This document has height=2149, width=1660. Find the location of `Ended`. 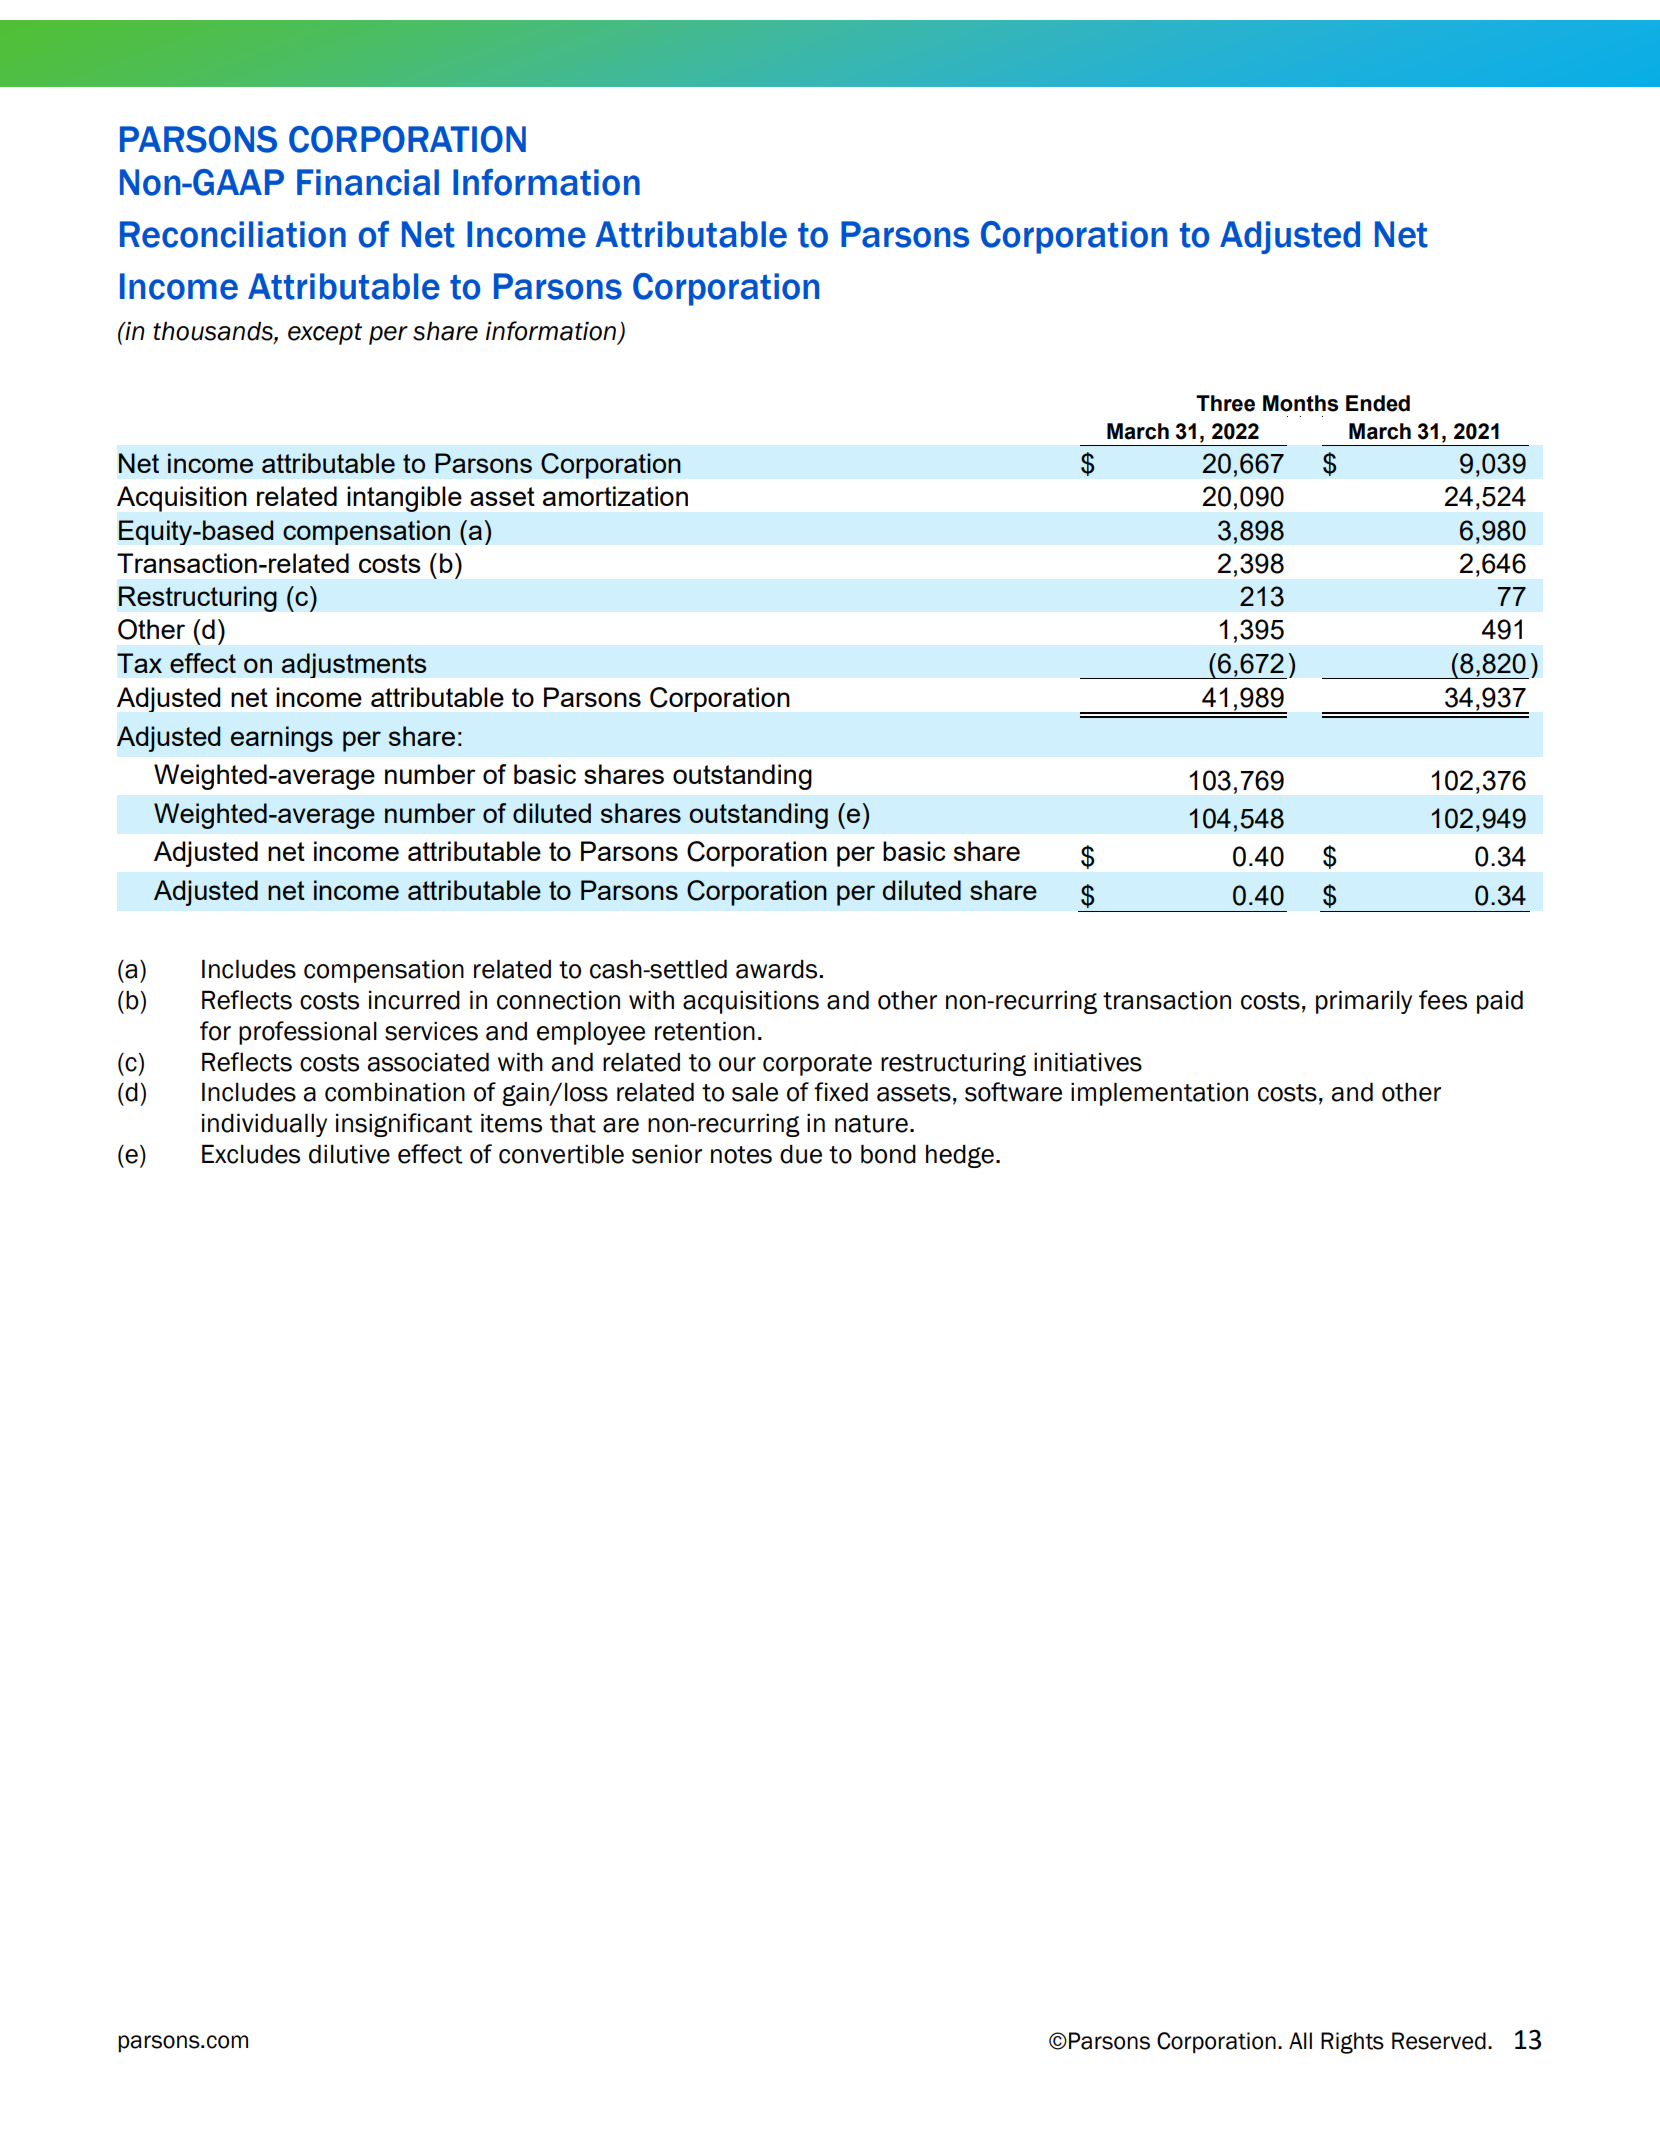

Ended is located at coordinates (1378, 403).
